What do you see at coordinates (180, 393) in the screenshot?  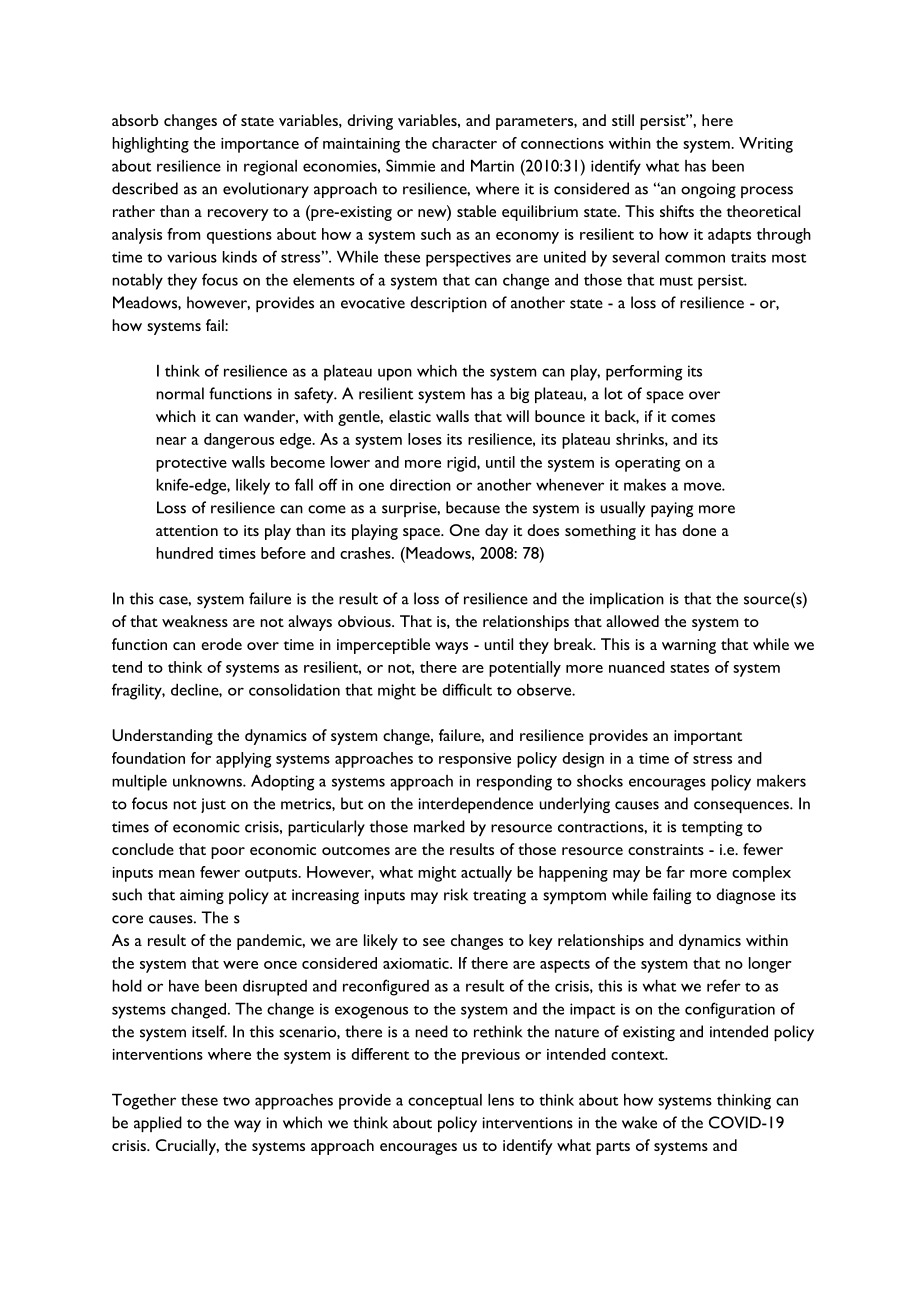 I see `normal` at bounding box center [180, 393].
